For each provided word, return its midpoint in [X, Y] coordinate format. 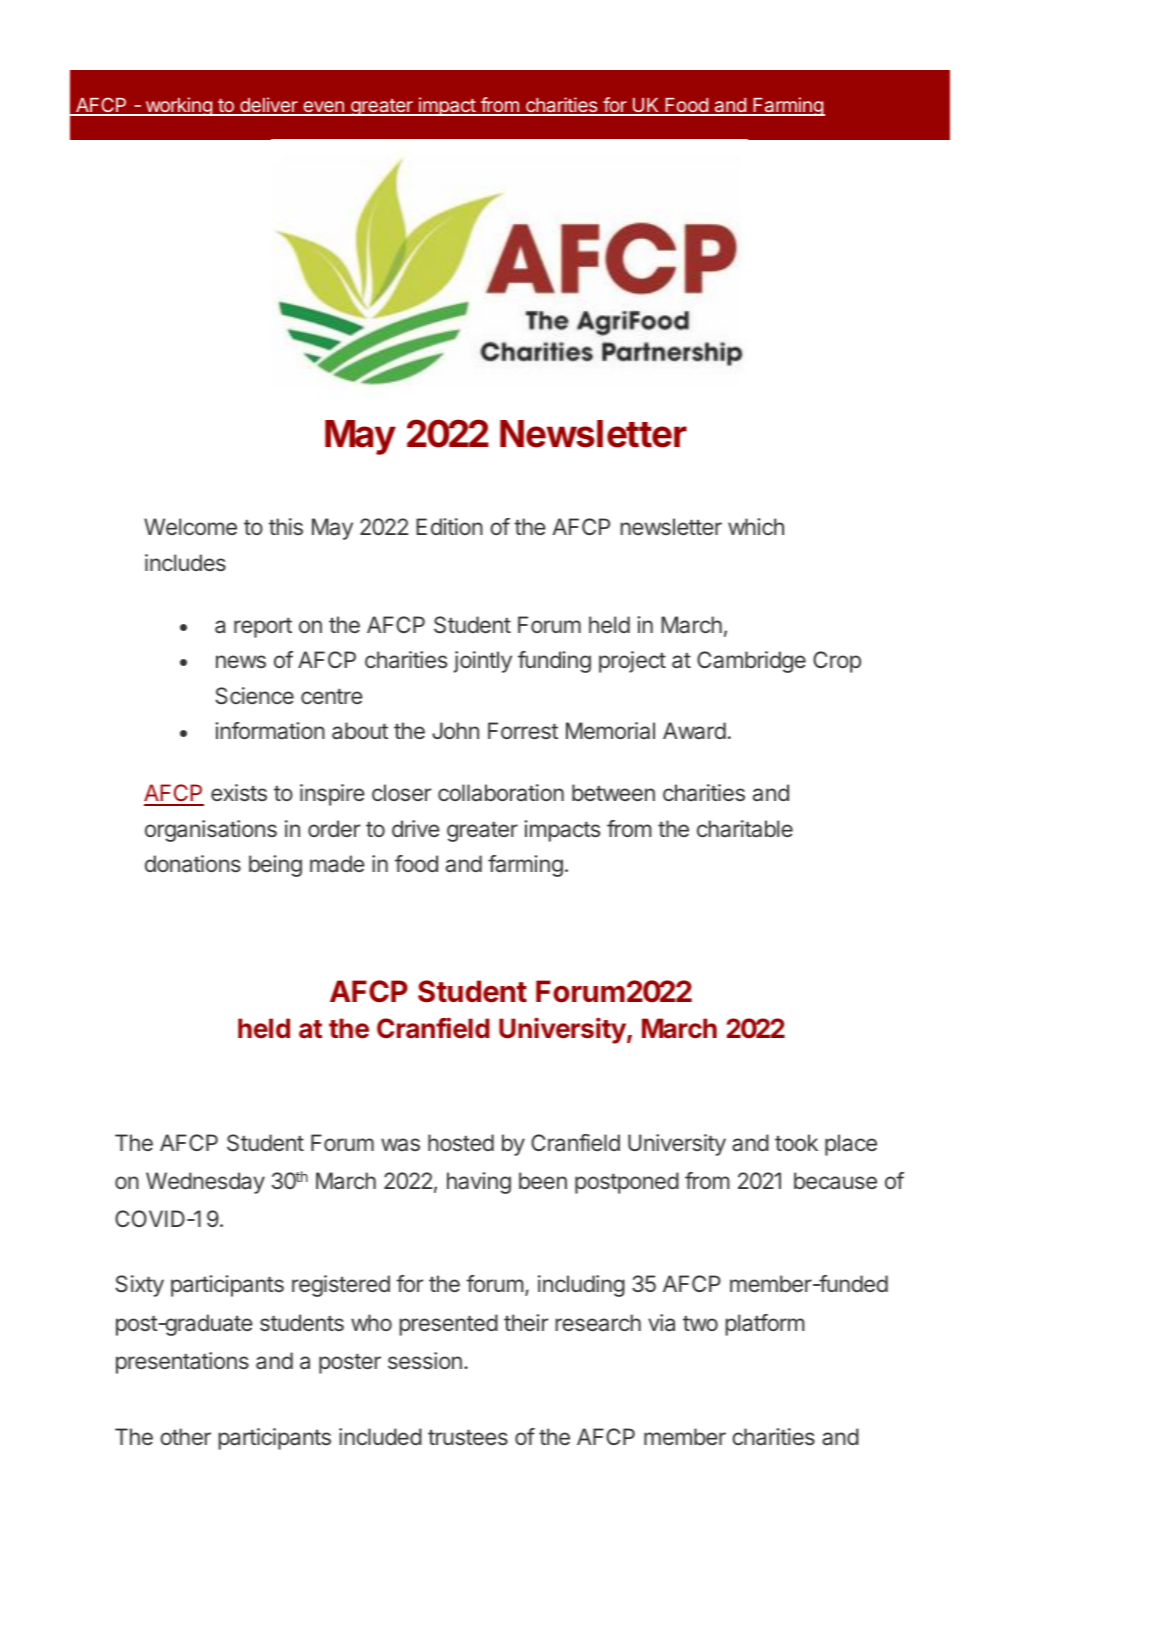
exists [239, 792]
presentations [182, 1363]
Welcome [190, 526]
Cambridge [751, 662]
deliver [269, 106]
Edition [449, 526]
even [323, 108]
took [796, 1142]
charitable [745, 829]
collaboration [501, 792]
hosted [461, 1142]
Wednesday [205, 1183]
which [756, 526]
